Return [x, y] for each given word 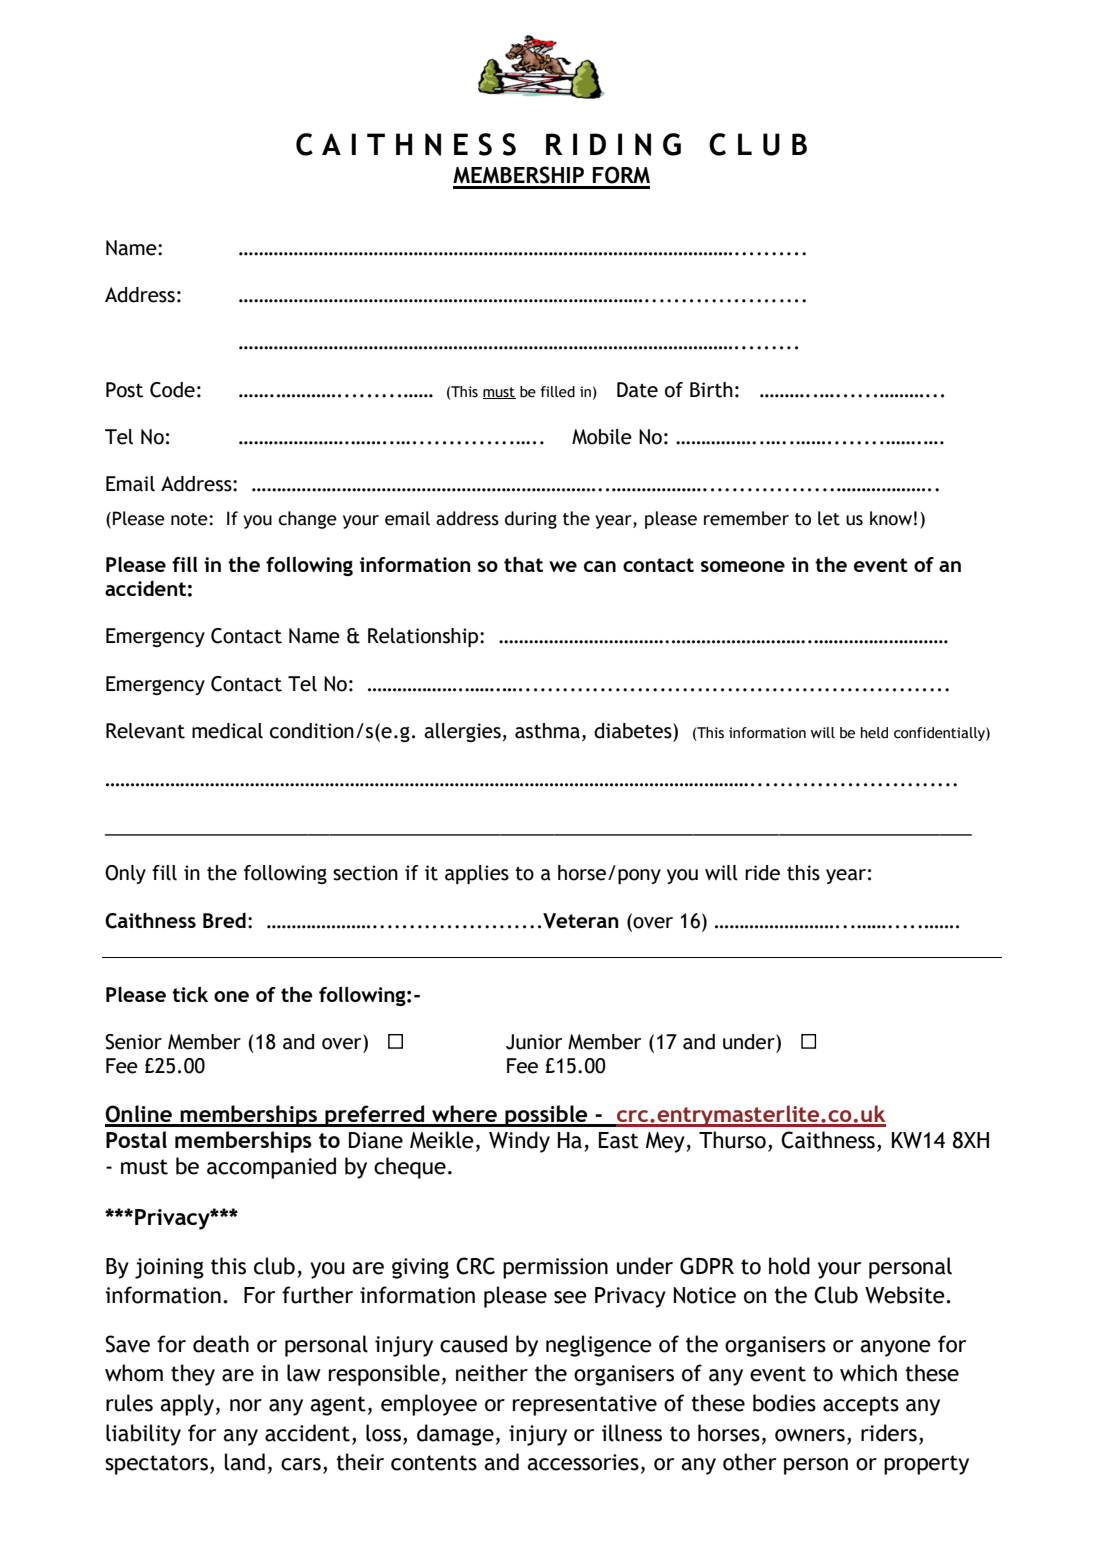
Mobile [602, 437]
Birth [711, 390]
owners [810, 1435]
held [874, 733]
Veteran [581, 921]
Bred [224, 920]
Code [172, 390]
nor [246, 1405]
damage [455, 1435]
